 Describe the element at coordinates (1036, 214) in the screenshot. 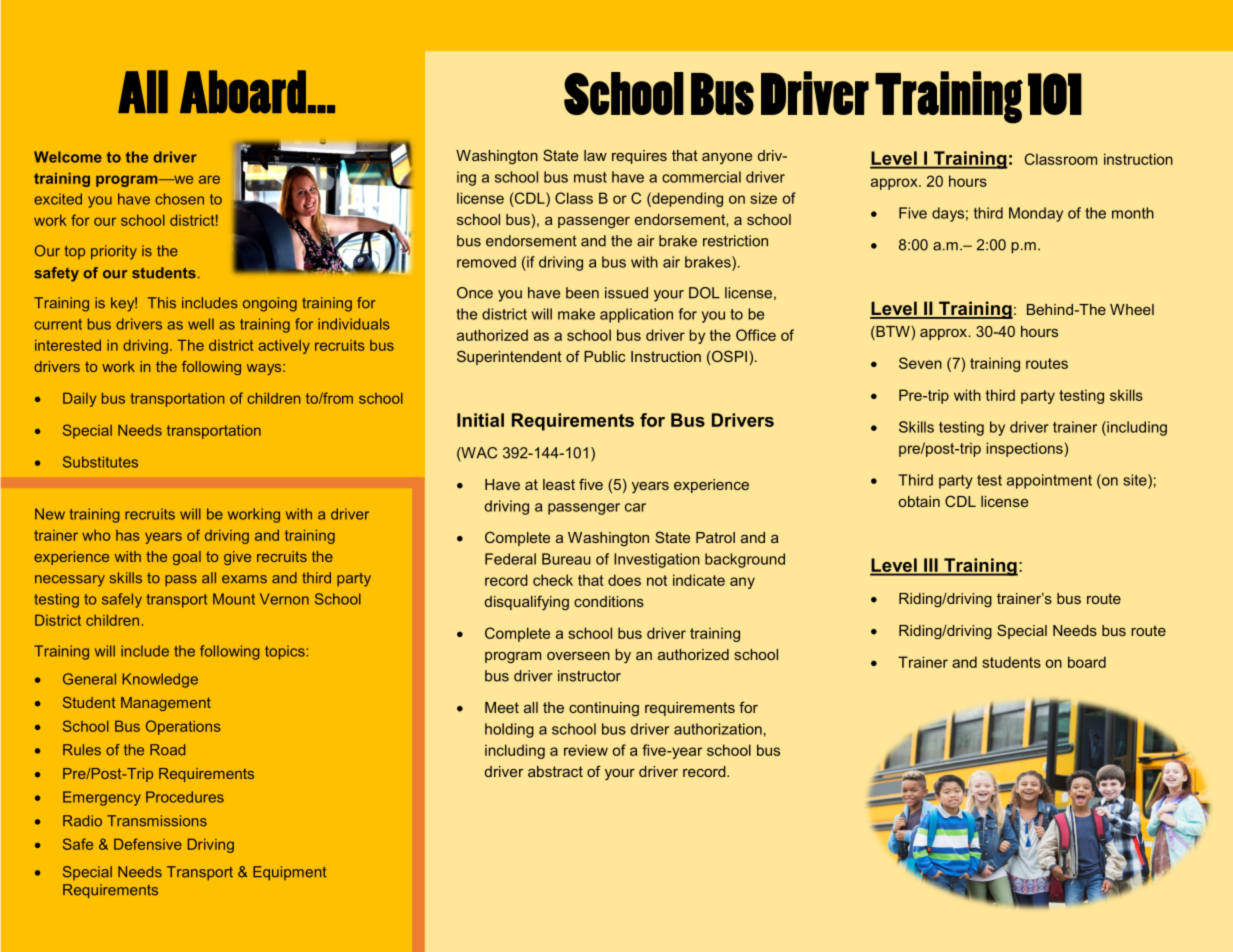

I see `Monday` at that location.
